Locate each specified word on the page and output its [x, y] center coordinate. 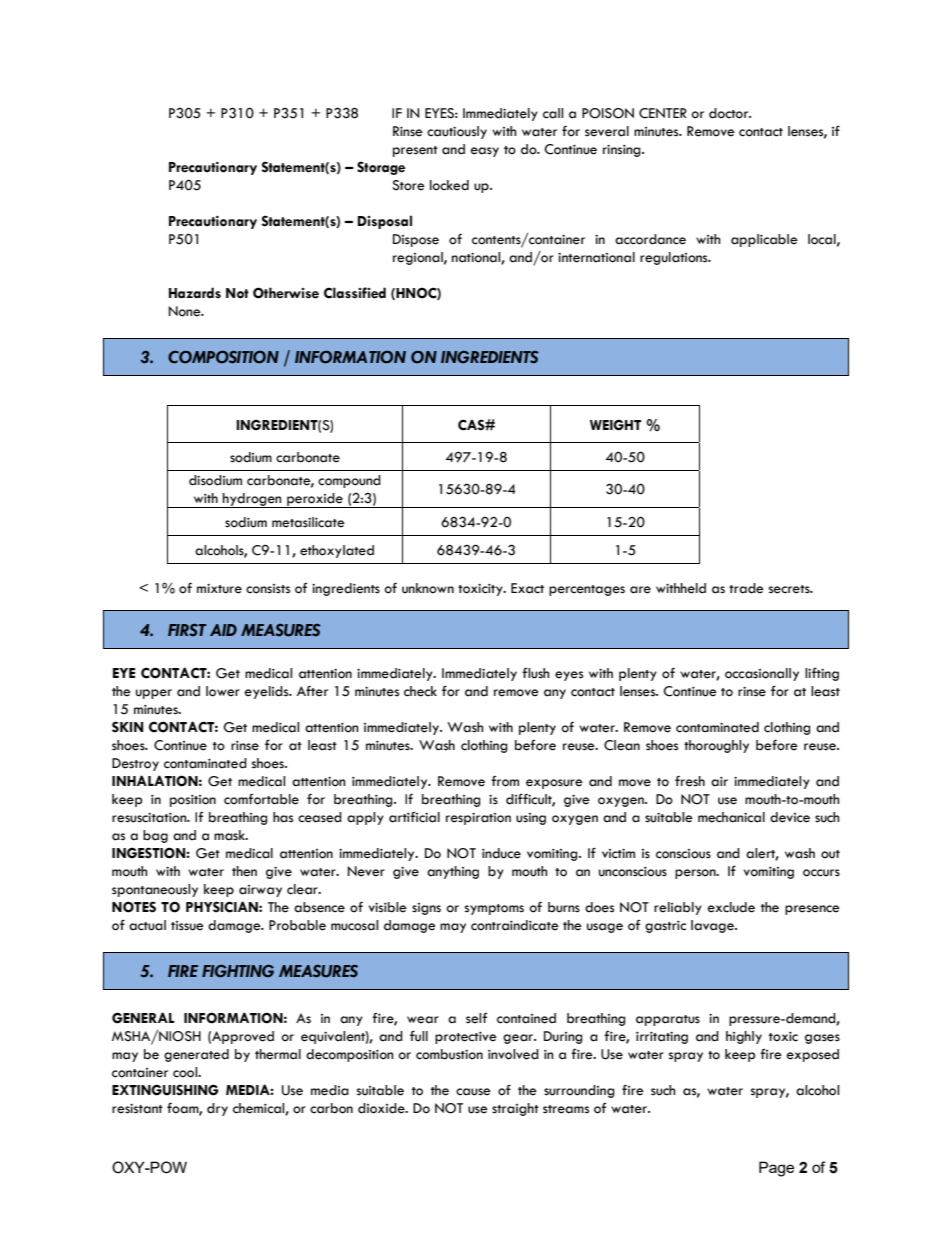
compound [349, 481]
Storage [381, 168]
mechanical [731, 817]
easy [485, 152]
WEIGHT [615, 425]
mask [230, 835]
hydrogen [252, 500]
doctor [730, 113]
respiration [478, 819]
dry [217, 1109]
